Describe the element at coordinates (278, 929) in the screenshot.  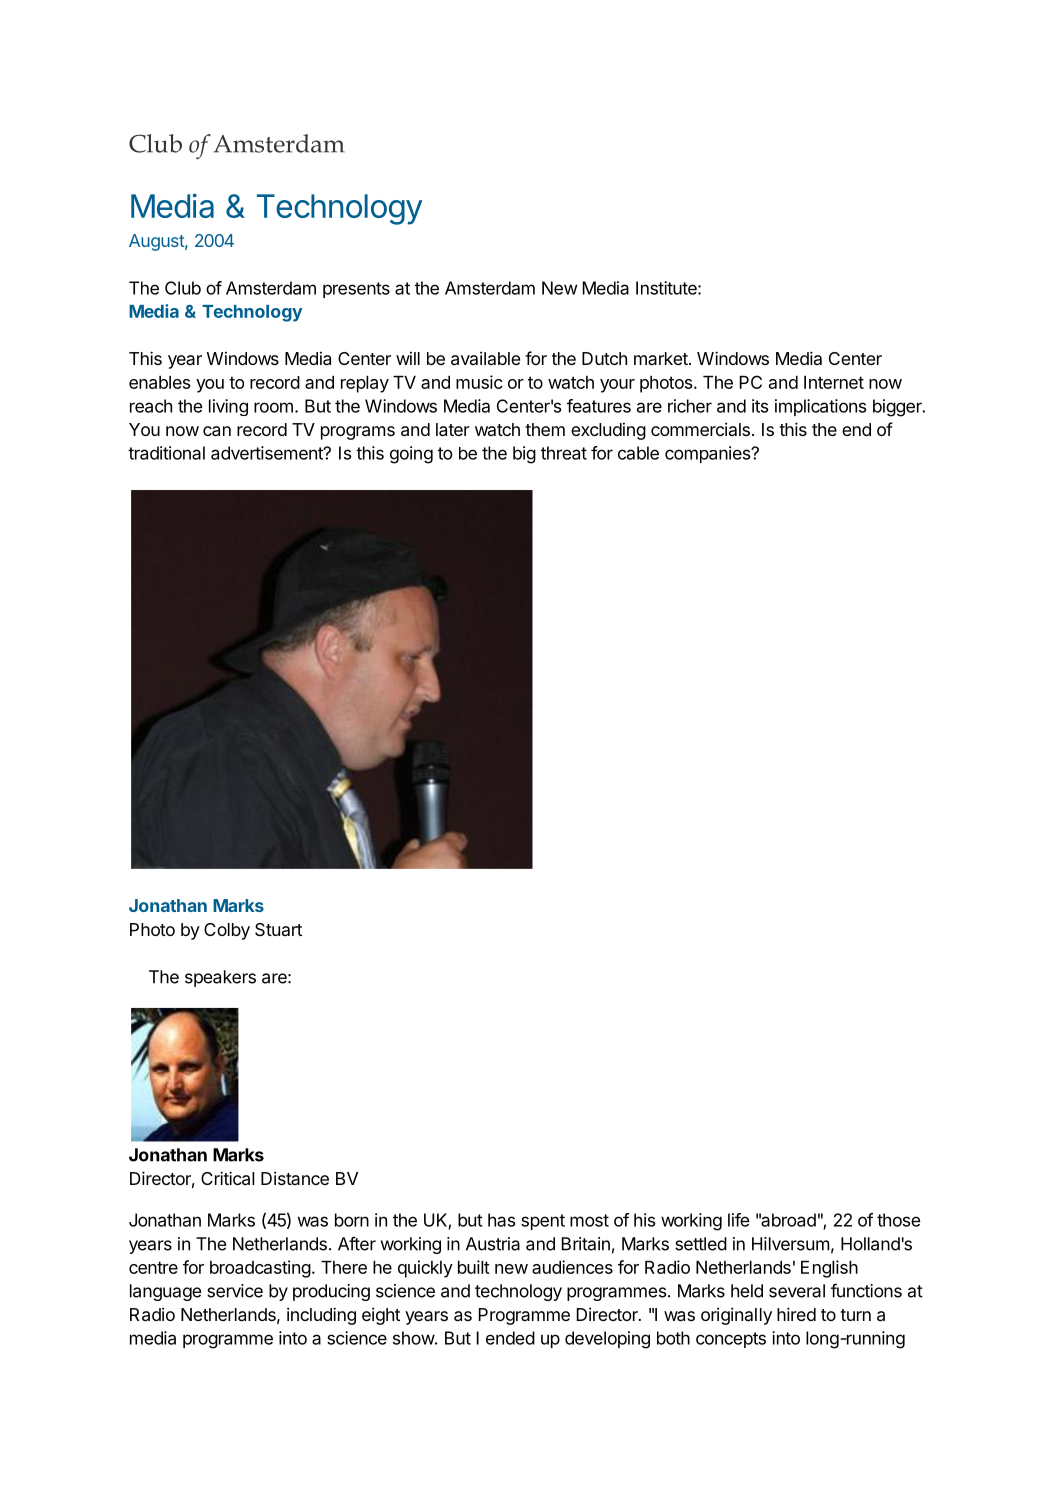
I see `Stuart` at that location.
